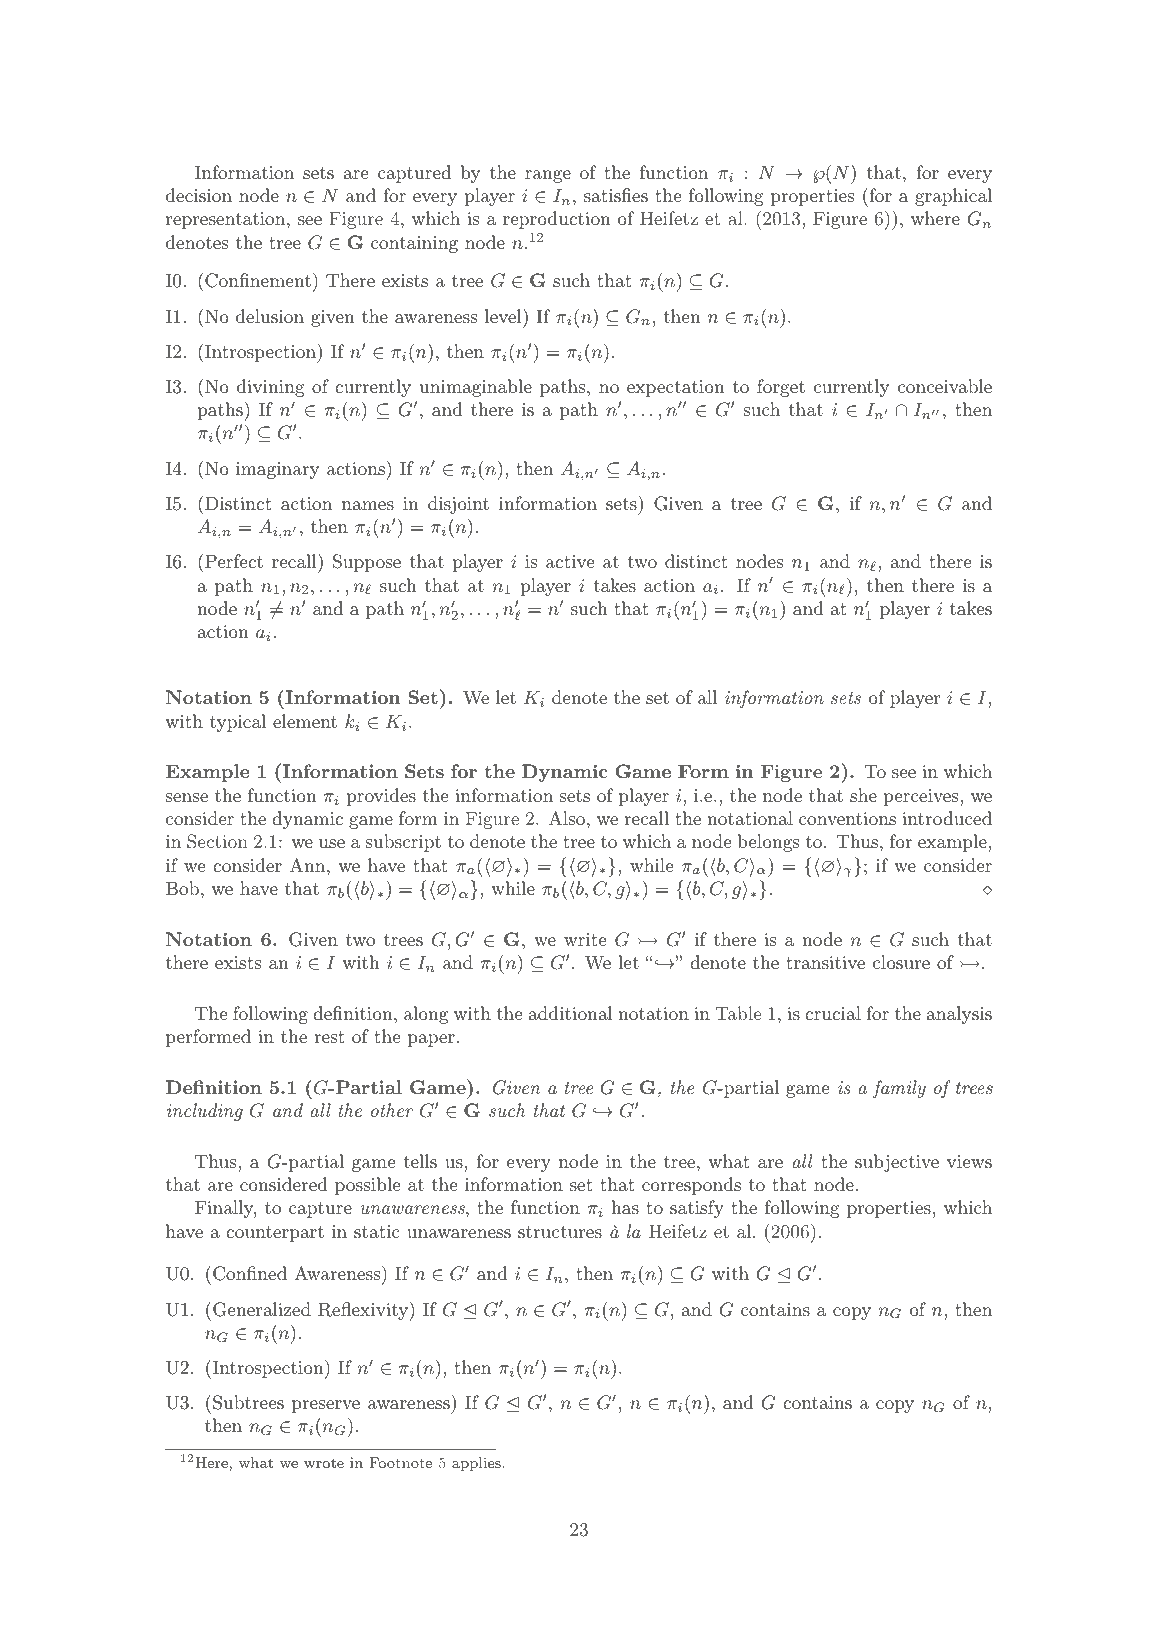 This screenshot has width=1158, height=1638. I want to click on applies, so click(476, 1464).
